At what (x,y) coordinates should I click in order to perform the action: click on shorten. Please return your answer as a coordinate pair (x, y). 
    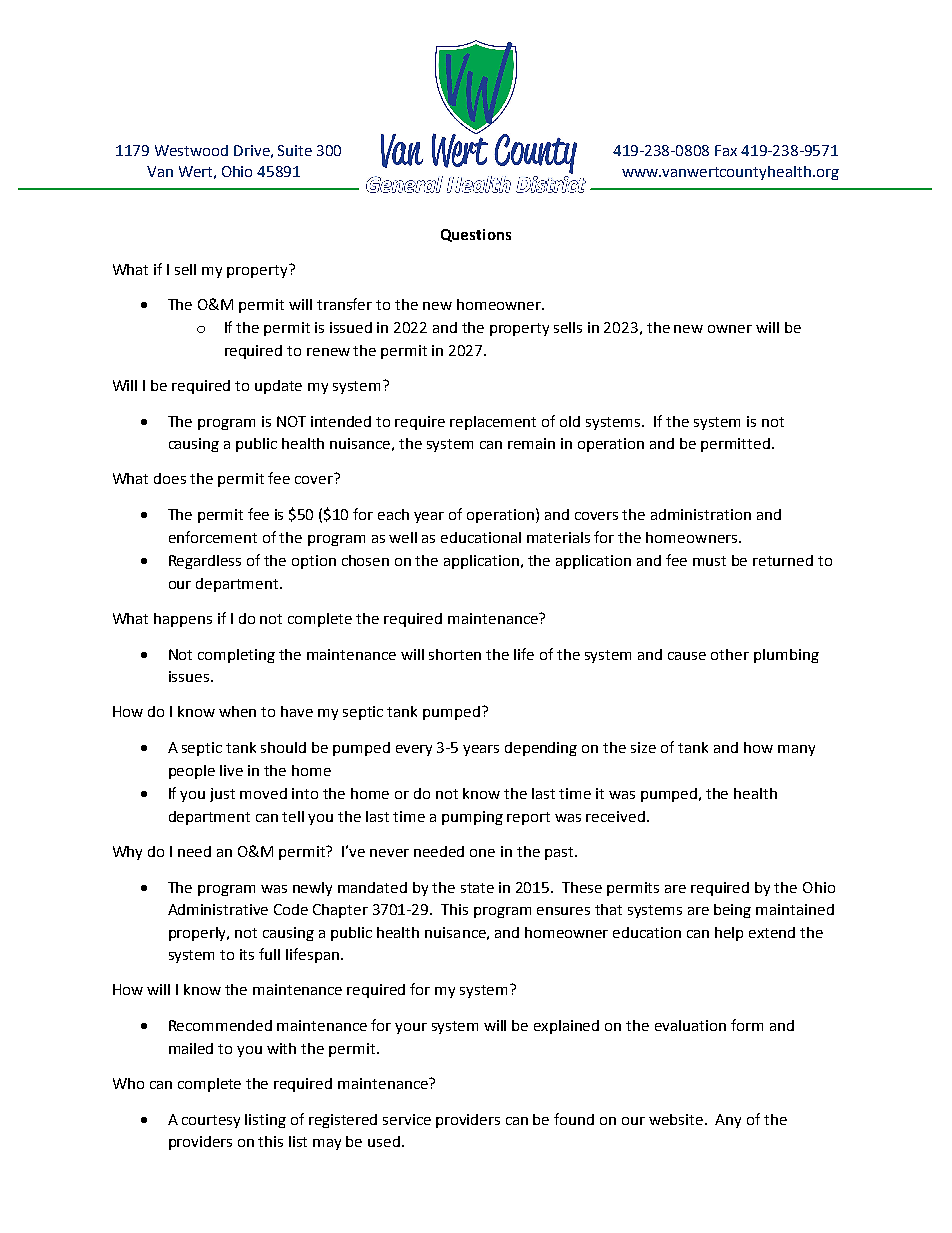
    Looking at the image, I should click on (455, 654).
